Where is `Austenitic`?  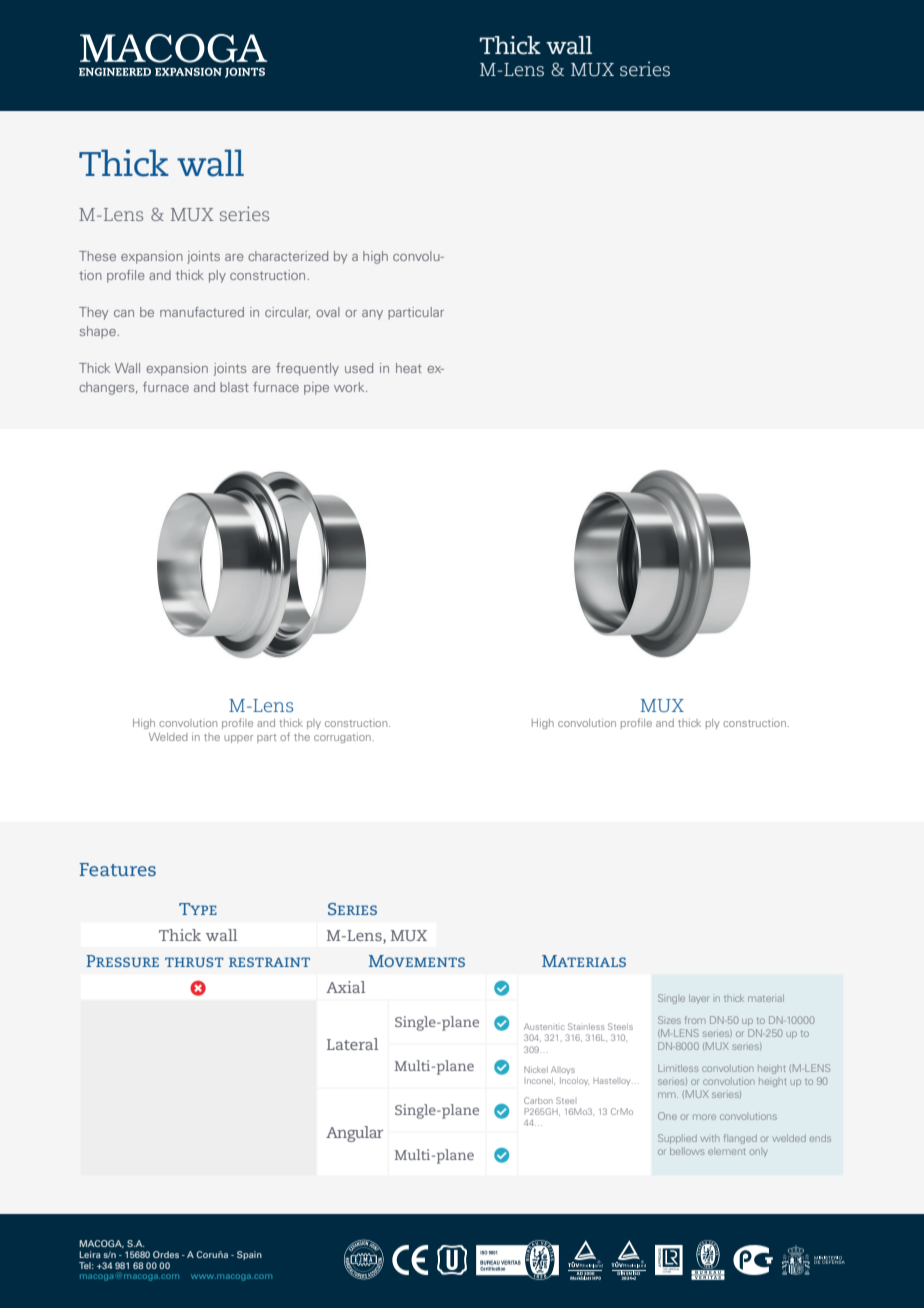 Austenitic is located at coordinates (544, 1026).
